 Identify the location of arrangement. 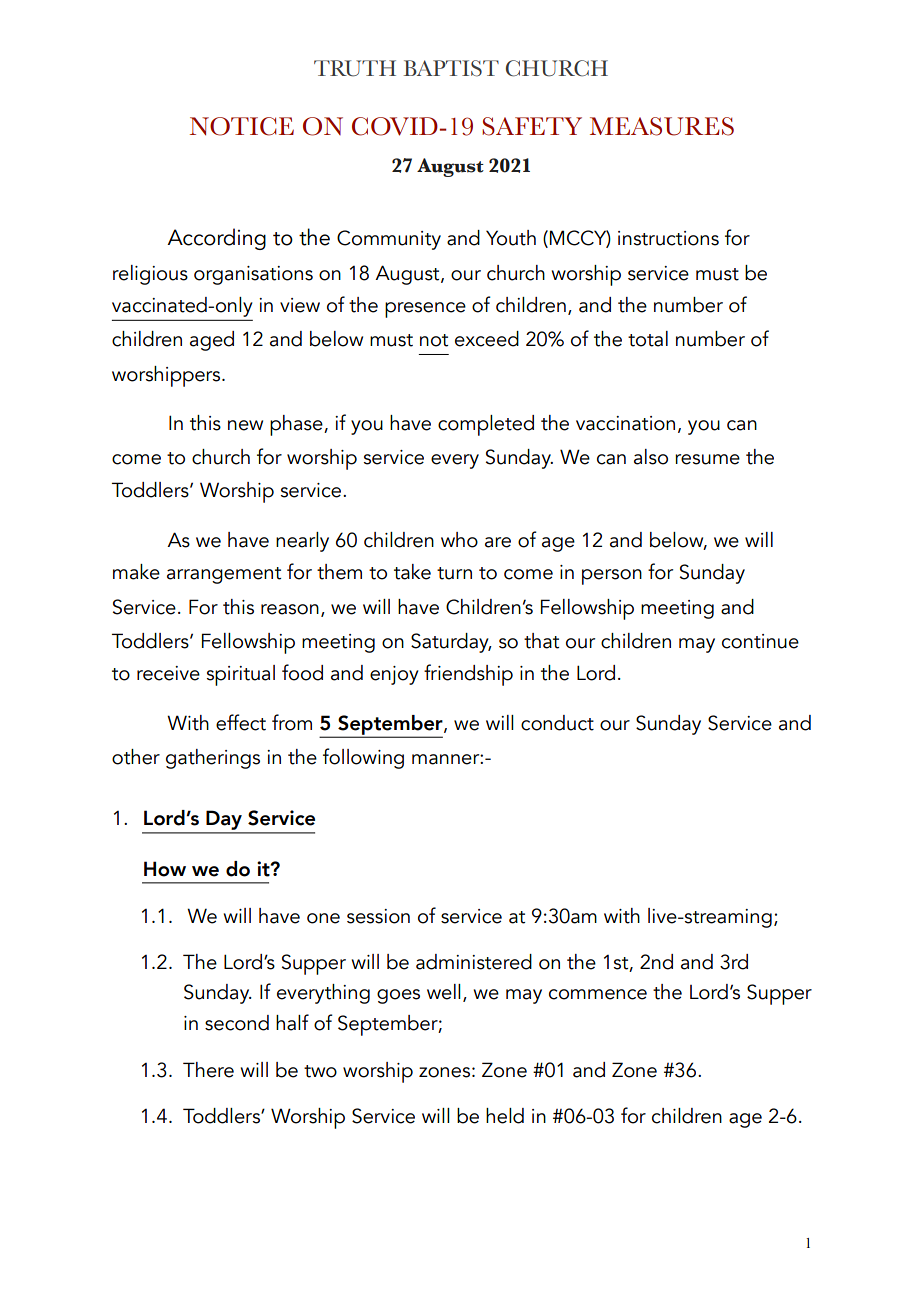
(224, 575).
